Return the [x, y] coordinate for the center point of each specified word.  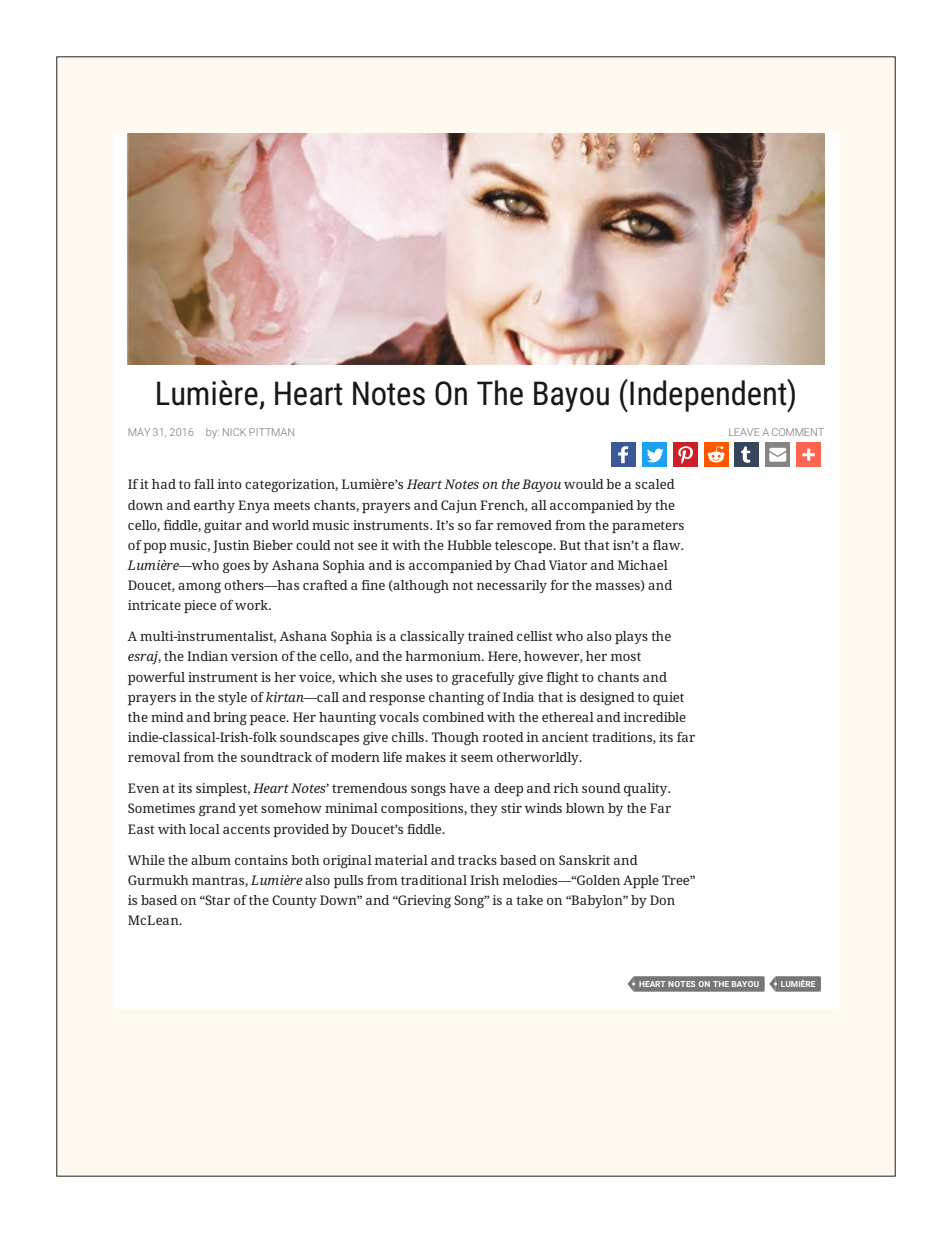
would [584, 484]
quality [647, 789]
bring [230, 718]
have [464, 788]
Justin [231, 546]
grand [217, 809]
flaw [668, 545]
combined [453, 717]
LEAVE [744, 432]
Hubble [469, 545]
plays [631, 637]
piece [200, 606]
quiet [668, 698]
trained [491, 636]
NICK [234, 432]
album [211, 860]
